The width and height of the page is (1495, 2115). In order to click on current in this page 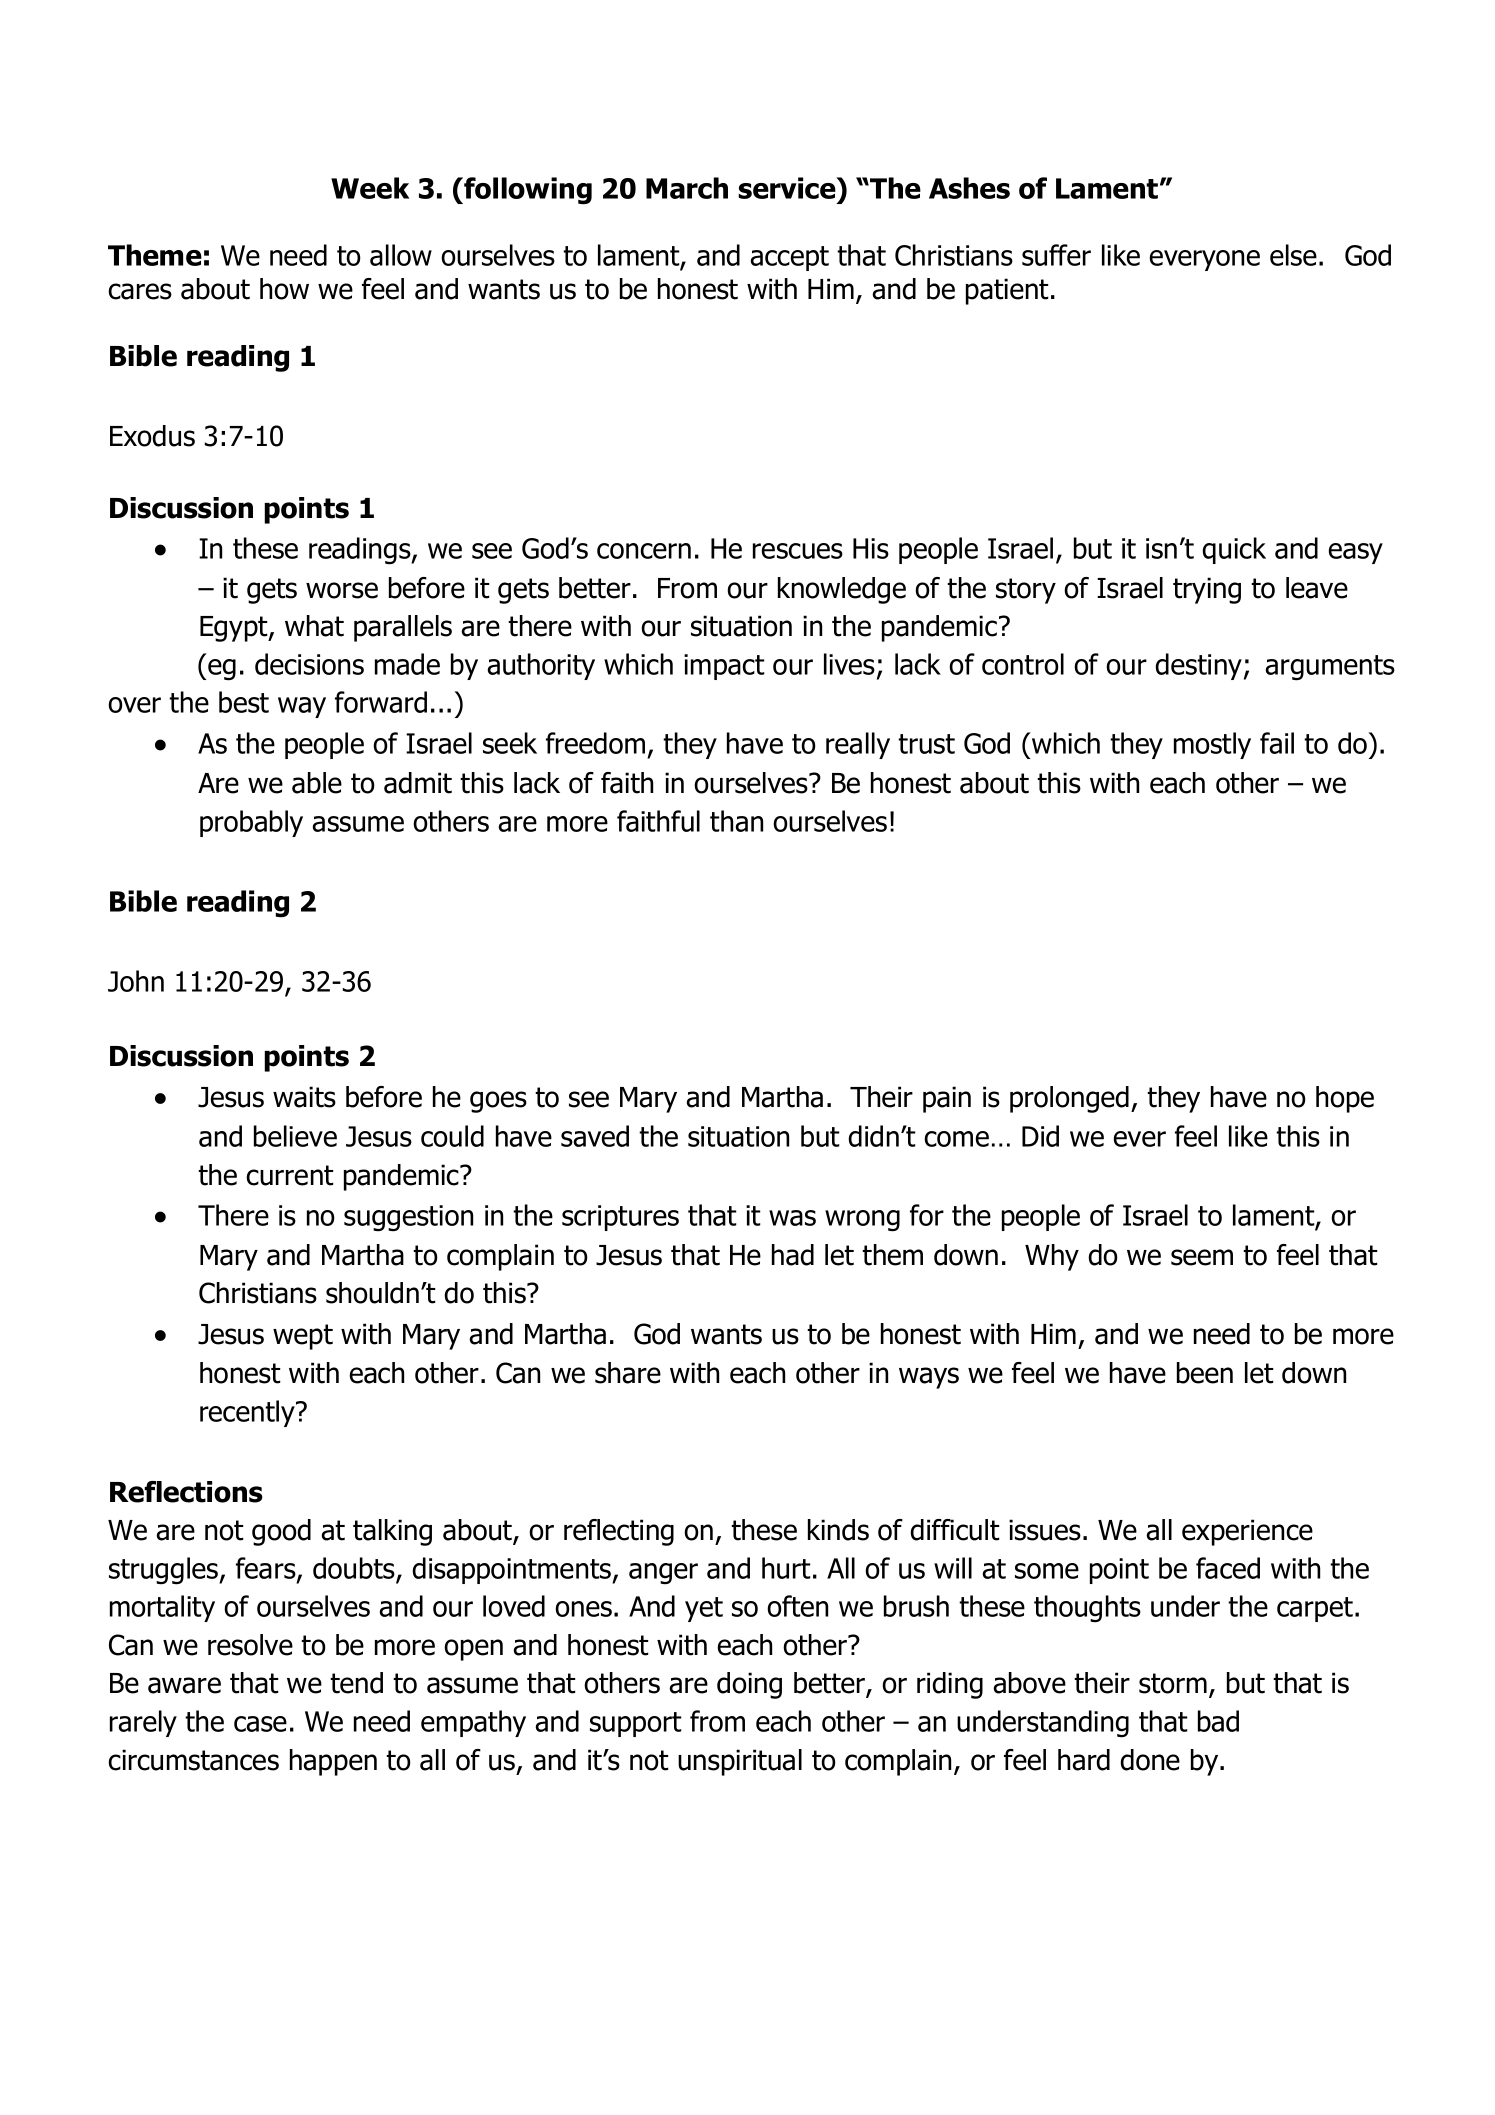, I will do `click(290, 1175)`.
